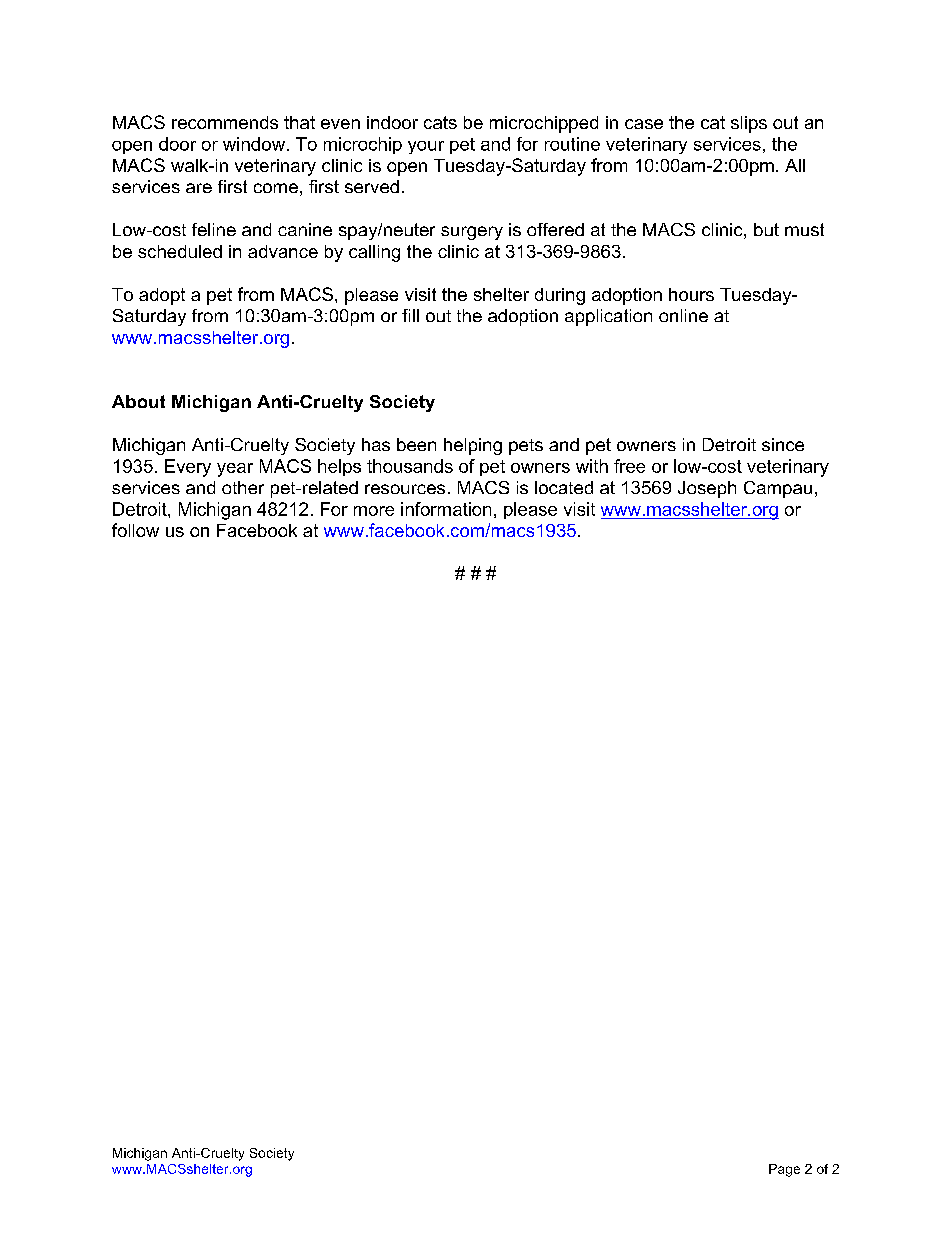  I want to click on window, so click(254, 144).
